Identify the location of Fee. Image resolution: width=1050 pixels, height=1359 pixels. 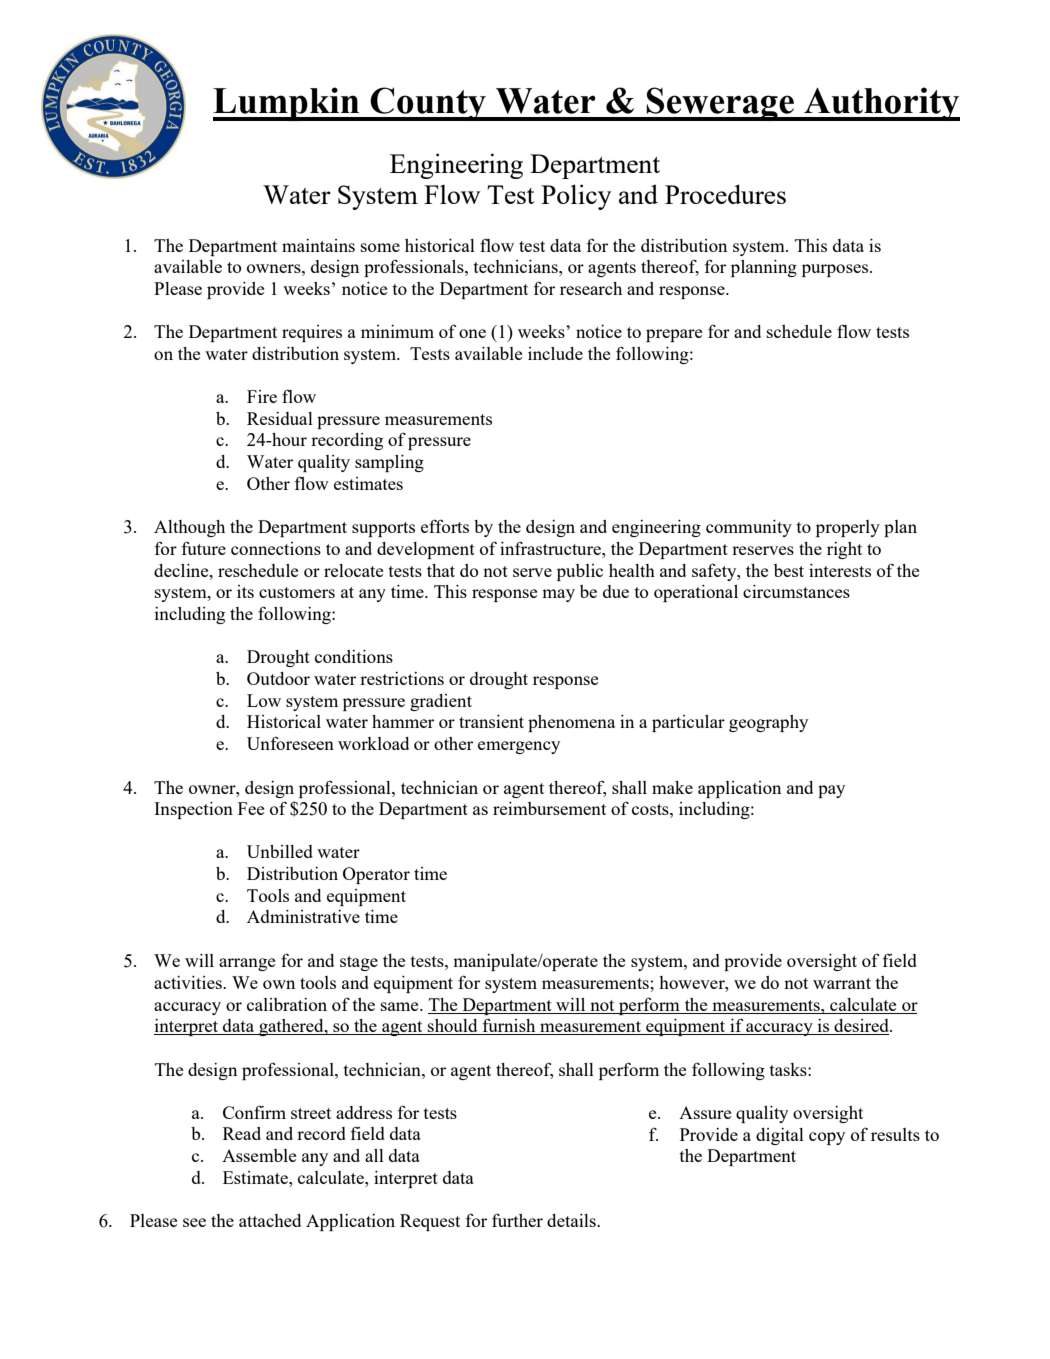
(251, 808).
